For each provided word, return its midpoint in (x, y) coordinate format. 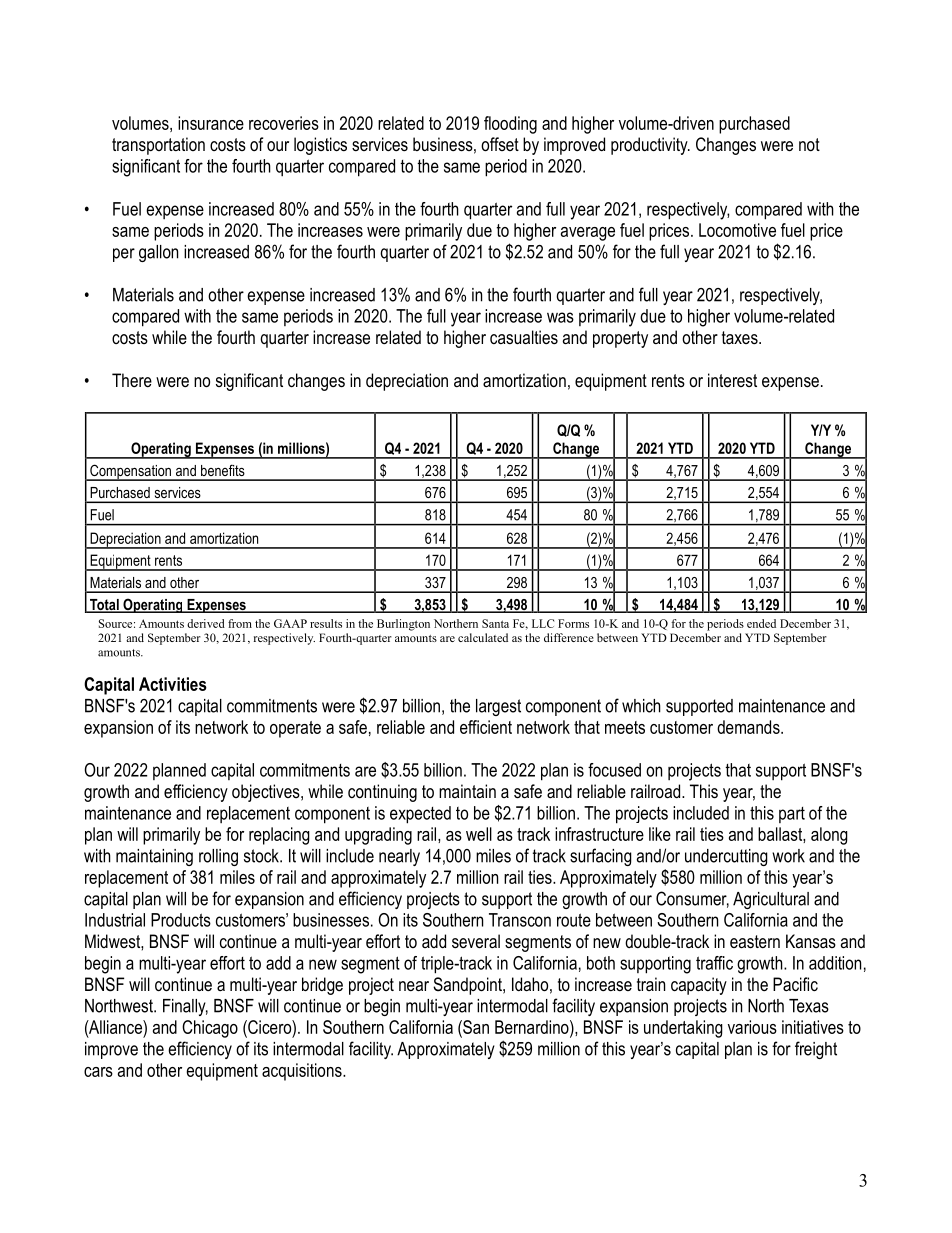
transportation (158, 146)
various (752, 1027)
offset (500, 144)
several (476, 941)
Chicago (210, 1029)
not (809, 144)
